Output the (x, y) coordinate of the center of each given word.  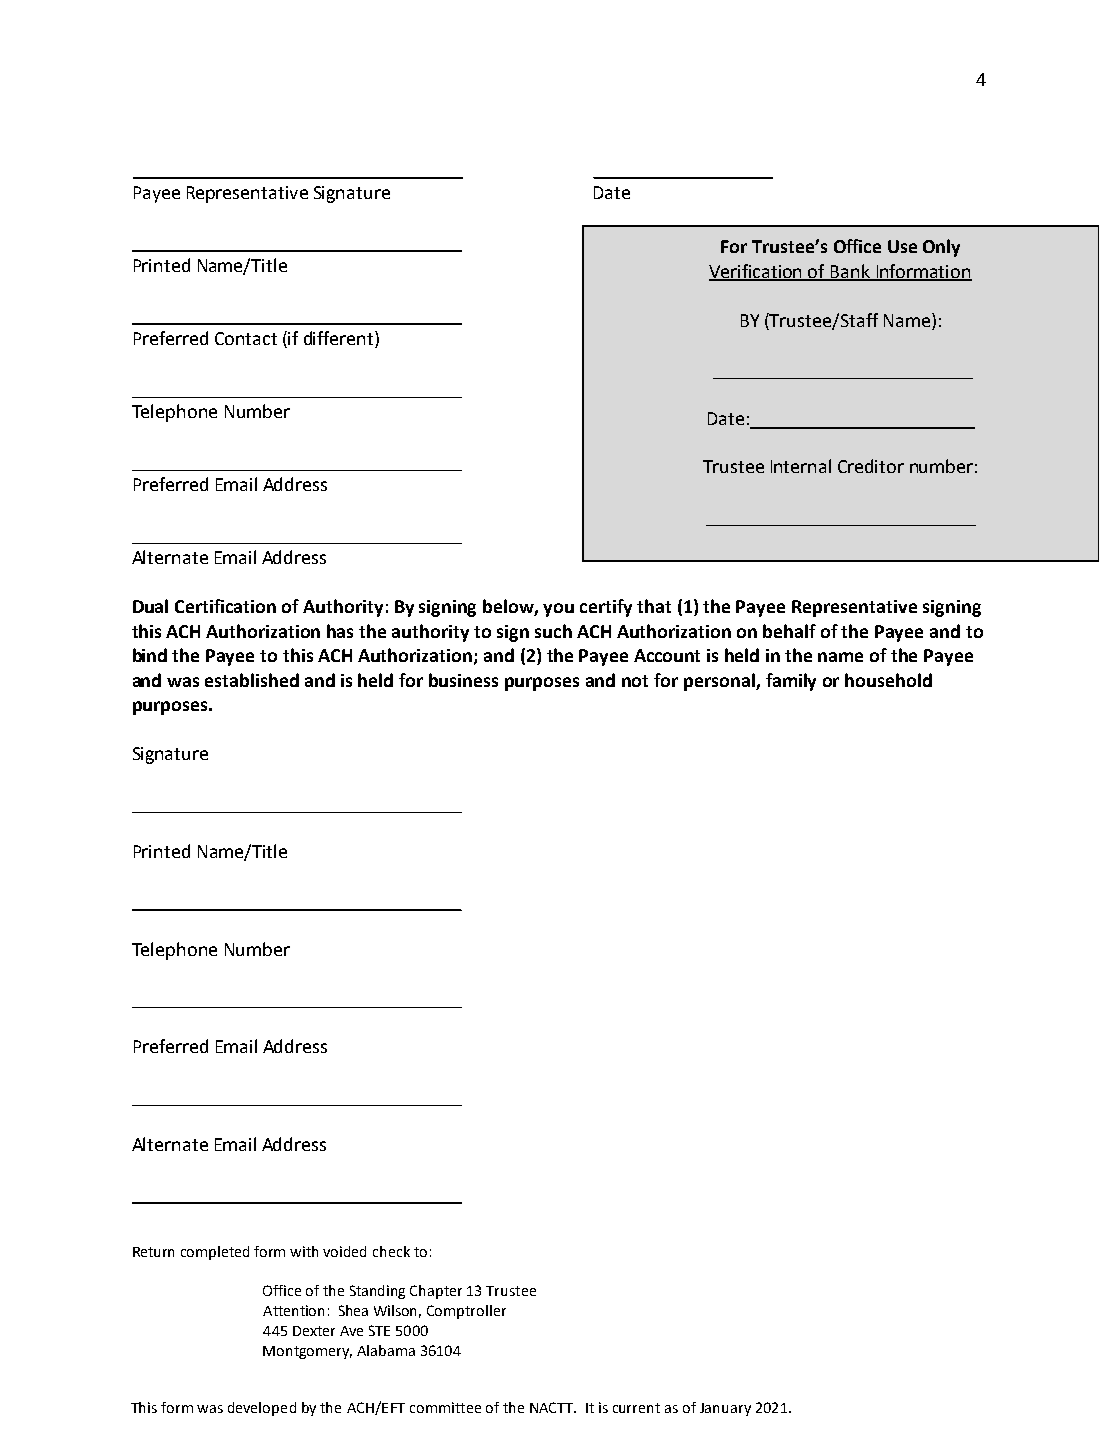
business (463, 680)
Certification (225, 606)
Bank (850, 272)
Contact (246, 338)
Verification (757, 272)
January (725, 1409)
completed (215, 1253)
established (252, 680)
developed (262, 1409)
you (558, 610)
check (391, 1251)
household (888, 680)
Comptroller (466, 1312)
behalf (789, 631)
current (636, 1408)
